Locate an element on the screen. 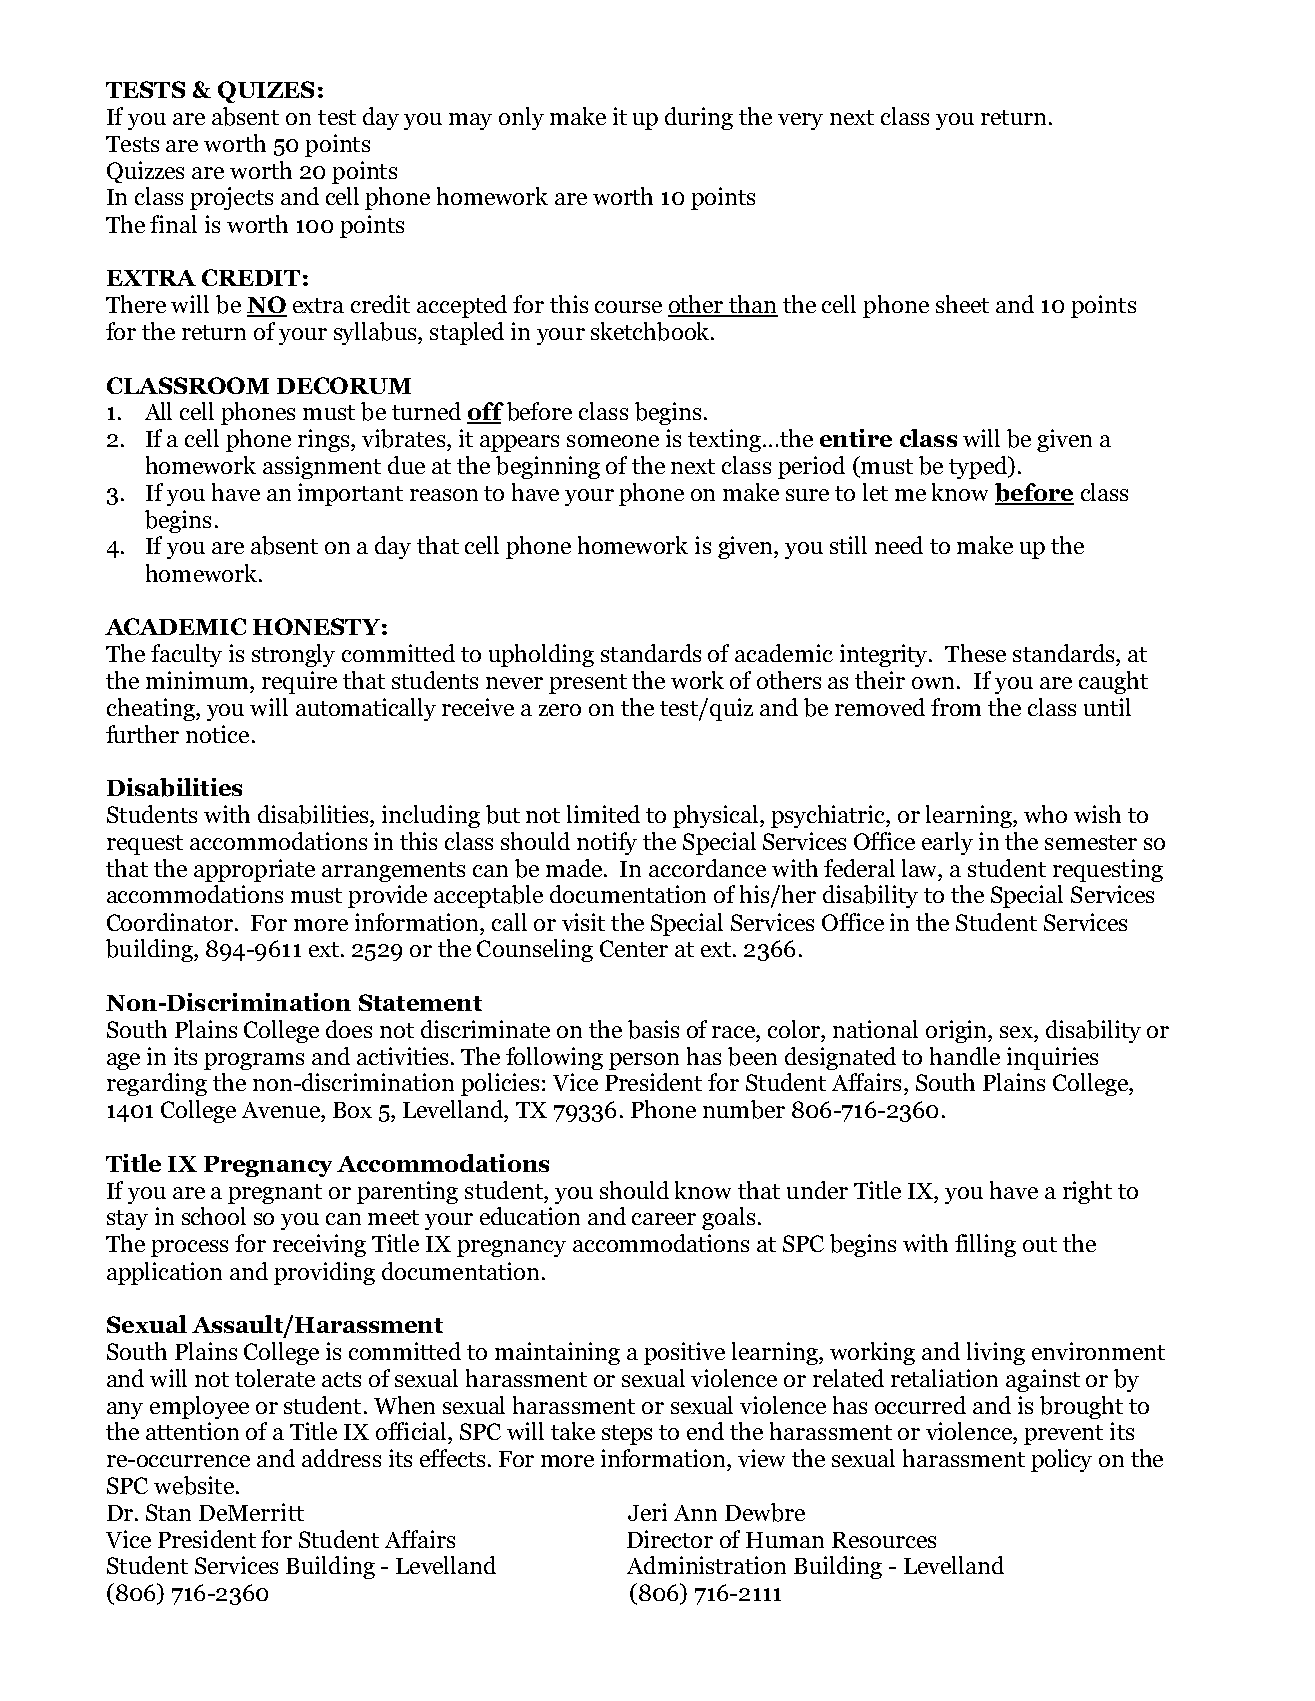  during is located at coordinates (699, 118).
